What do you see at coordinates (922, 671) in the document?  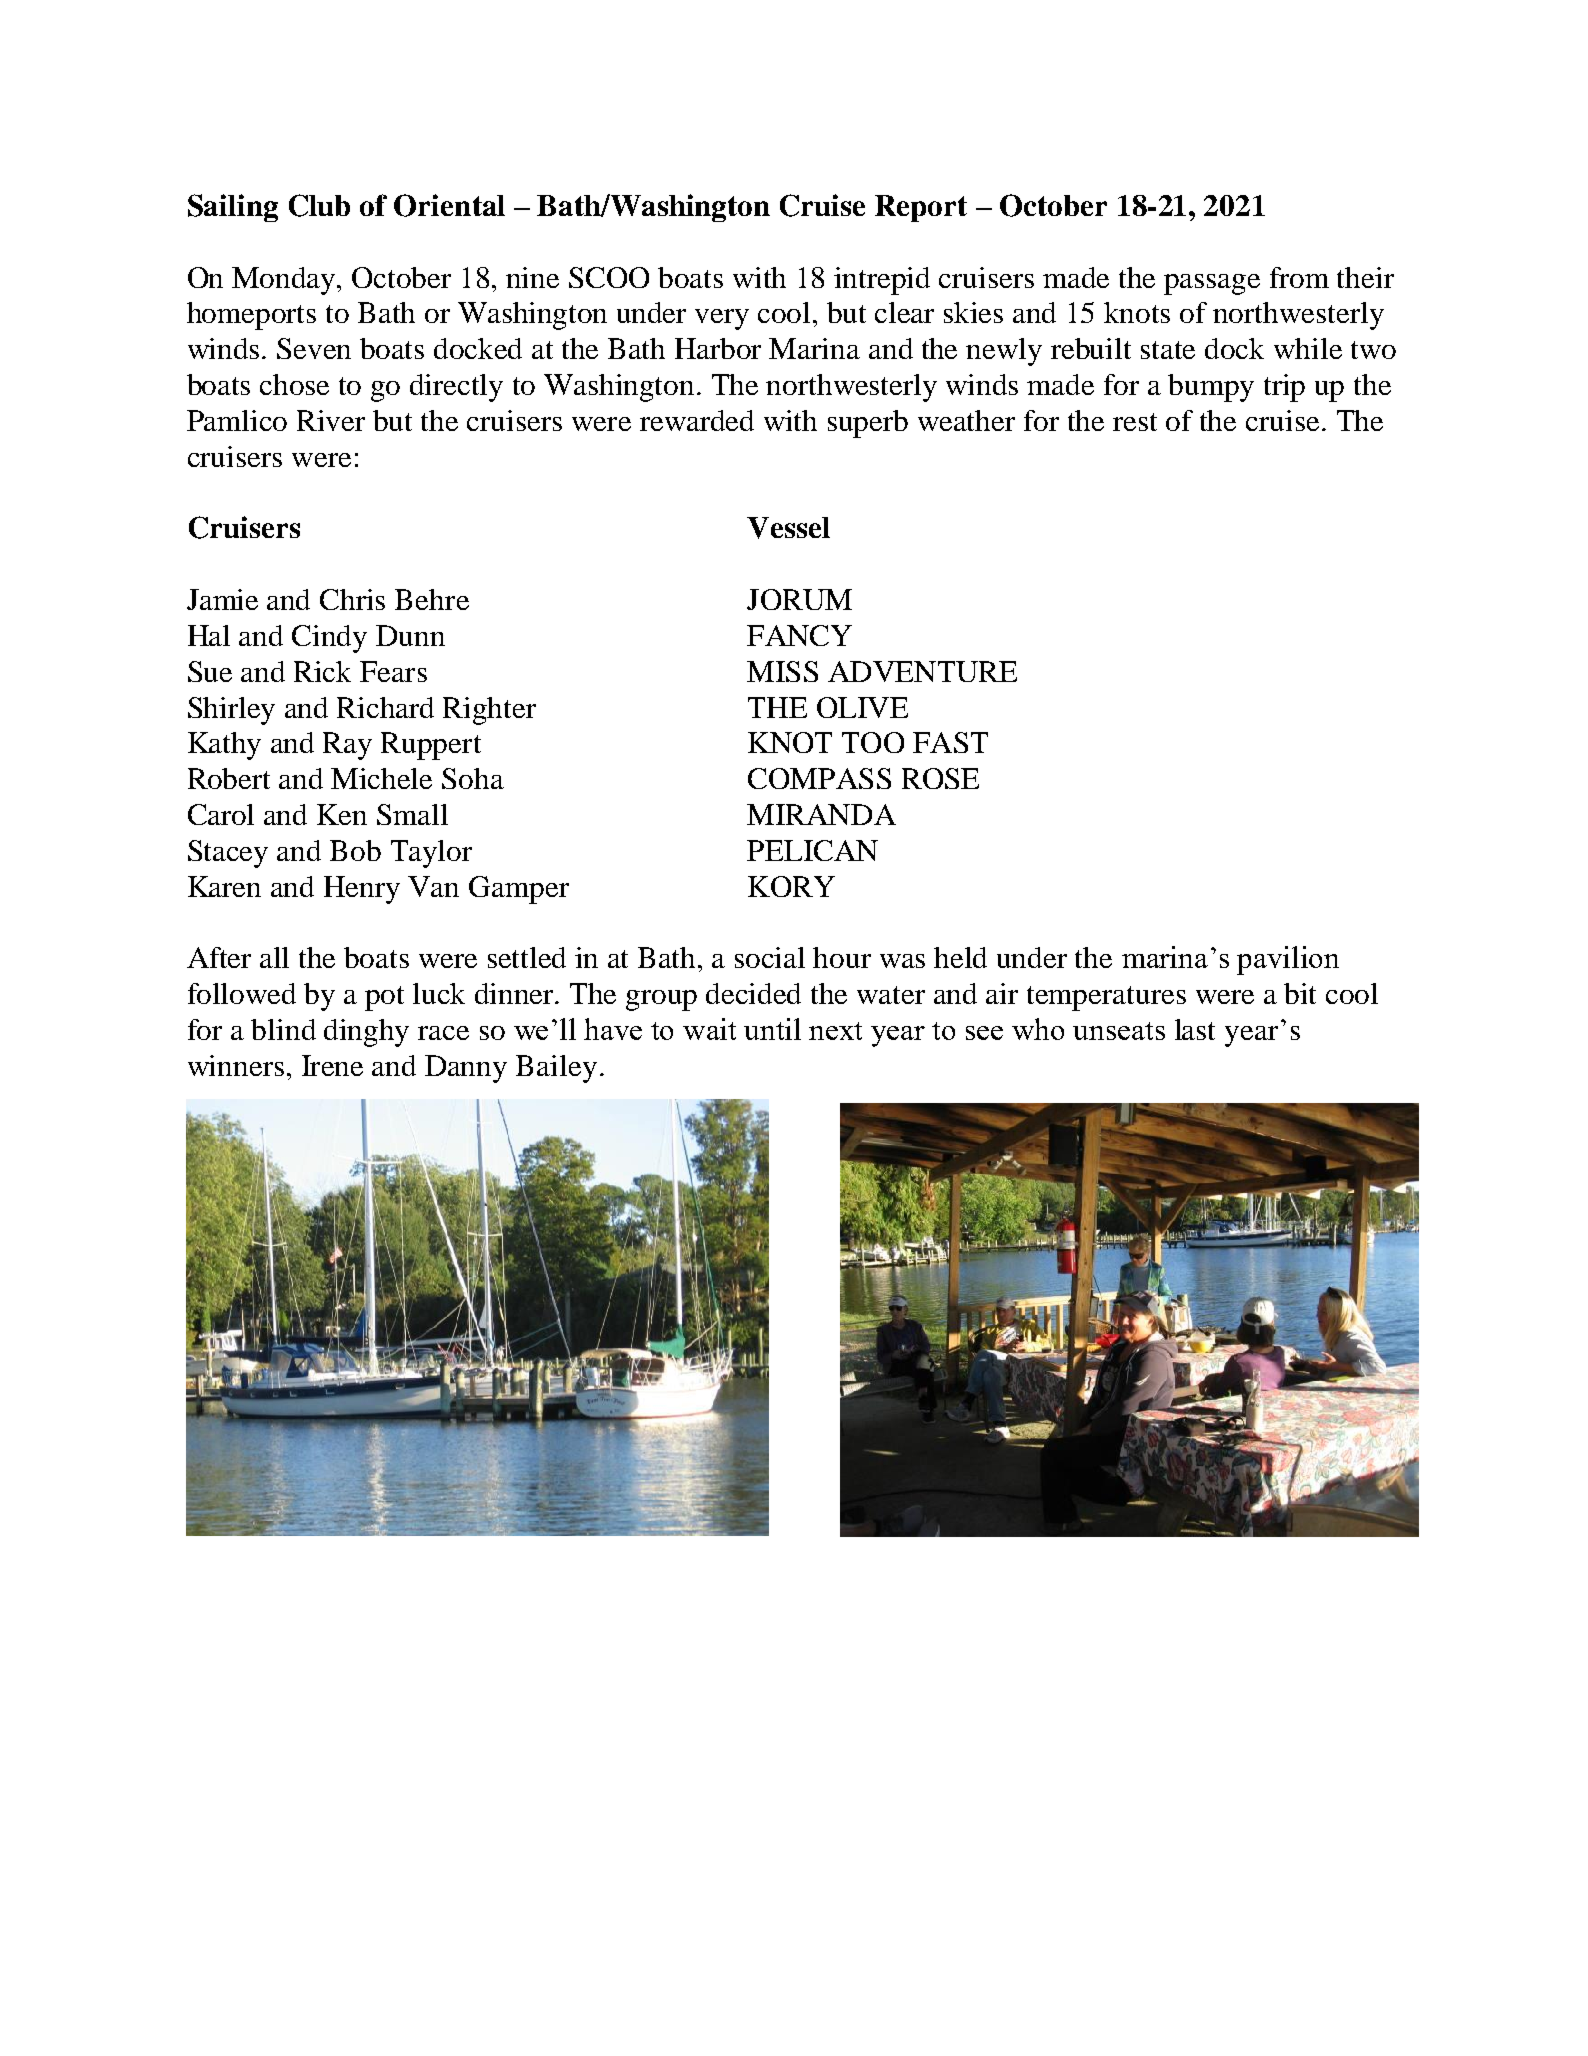 I see `ADVENTURE` at bounding box center [922, 671].
